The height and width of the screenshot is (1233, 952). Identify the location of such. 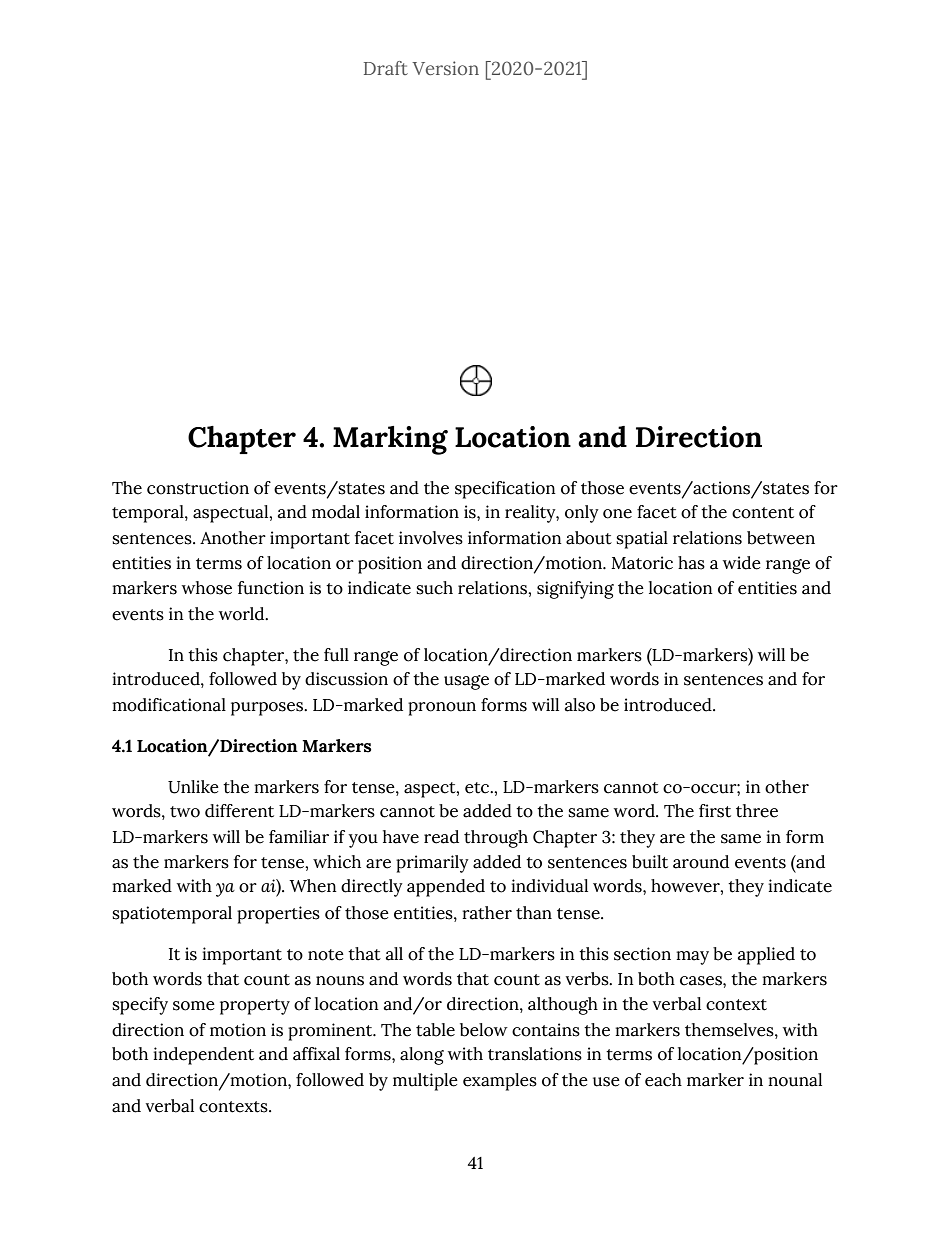
(434, 588).
